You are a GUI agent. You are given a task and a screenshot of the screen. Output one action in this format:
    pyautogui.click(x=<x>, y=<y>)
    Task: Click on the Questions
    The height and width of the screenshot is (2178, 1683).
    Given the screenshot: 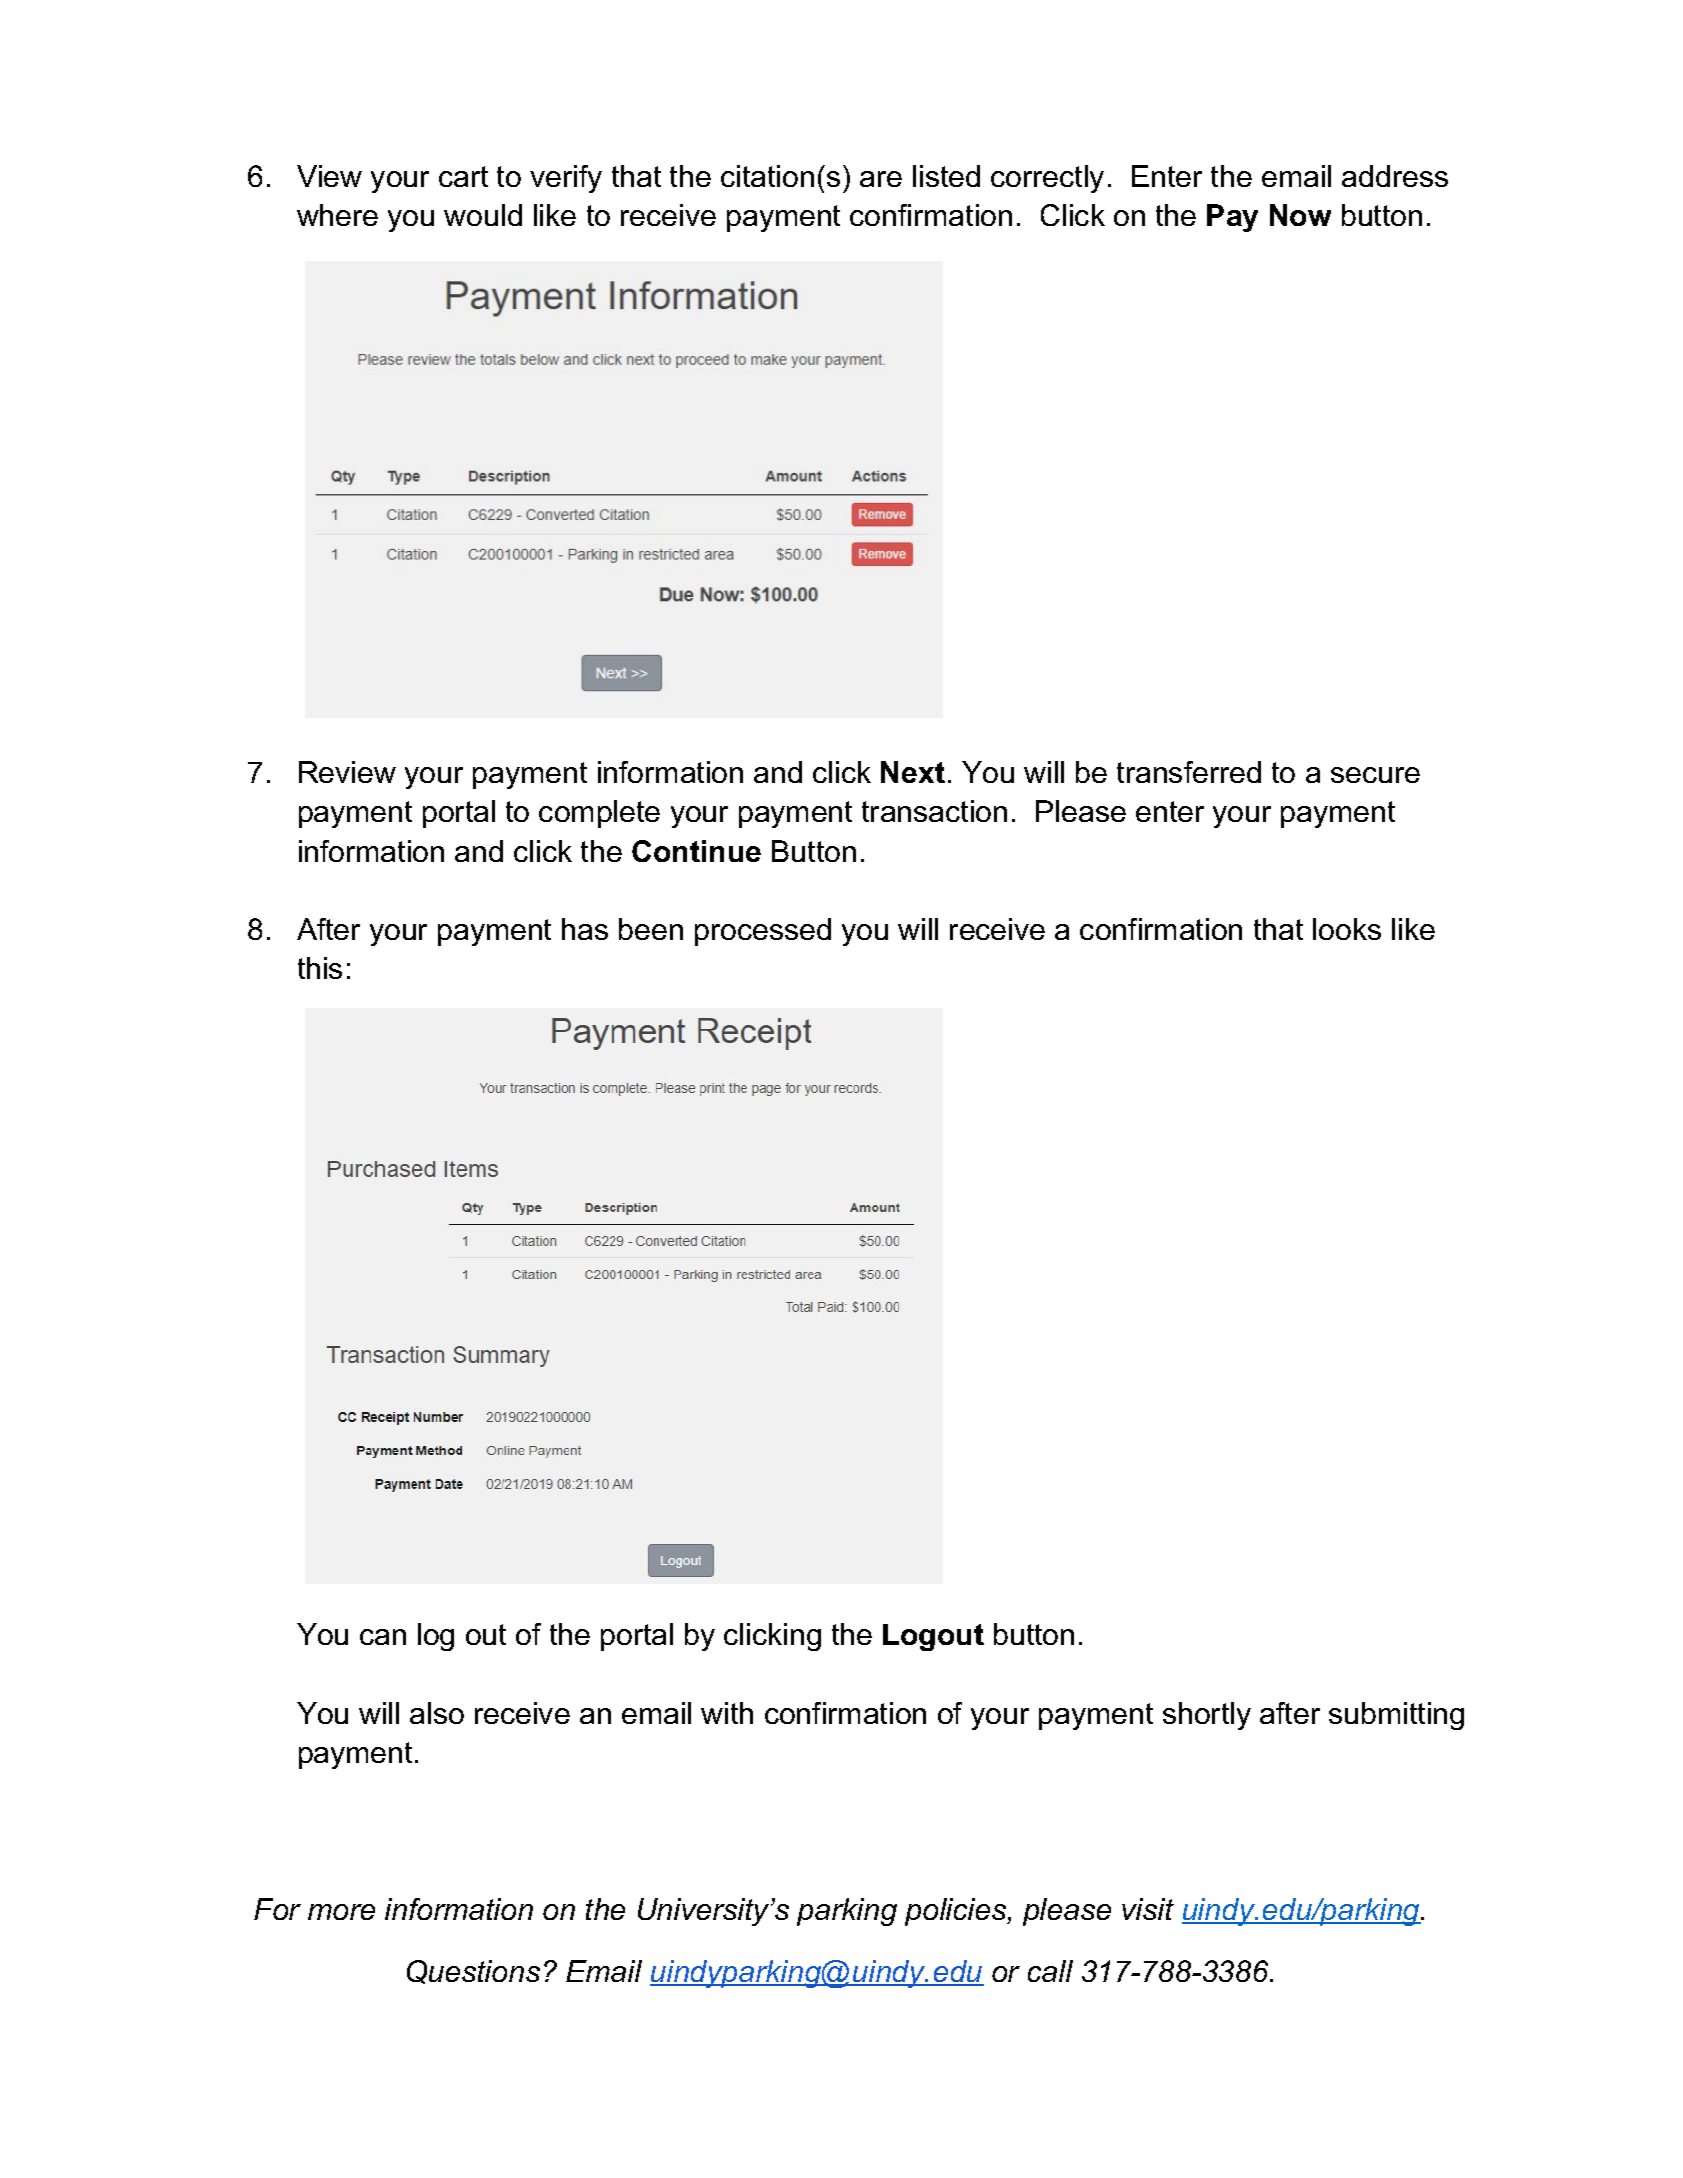 What is the action you would take?
    pyautogui.click(x=473, y=1972)
